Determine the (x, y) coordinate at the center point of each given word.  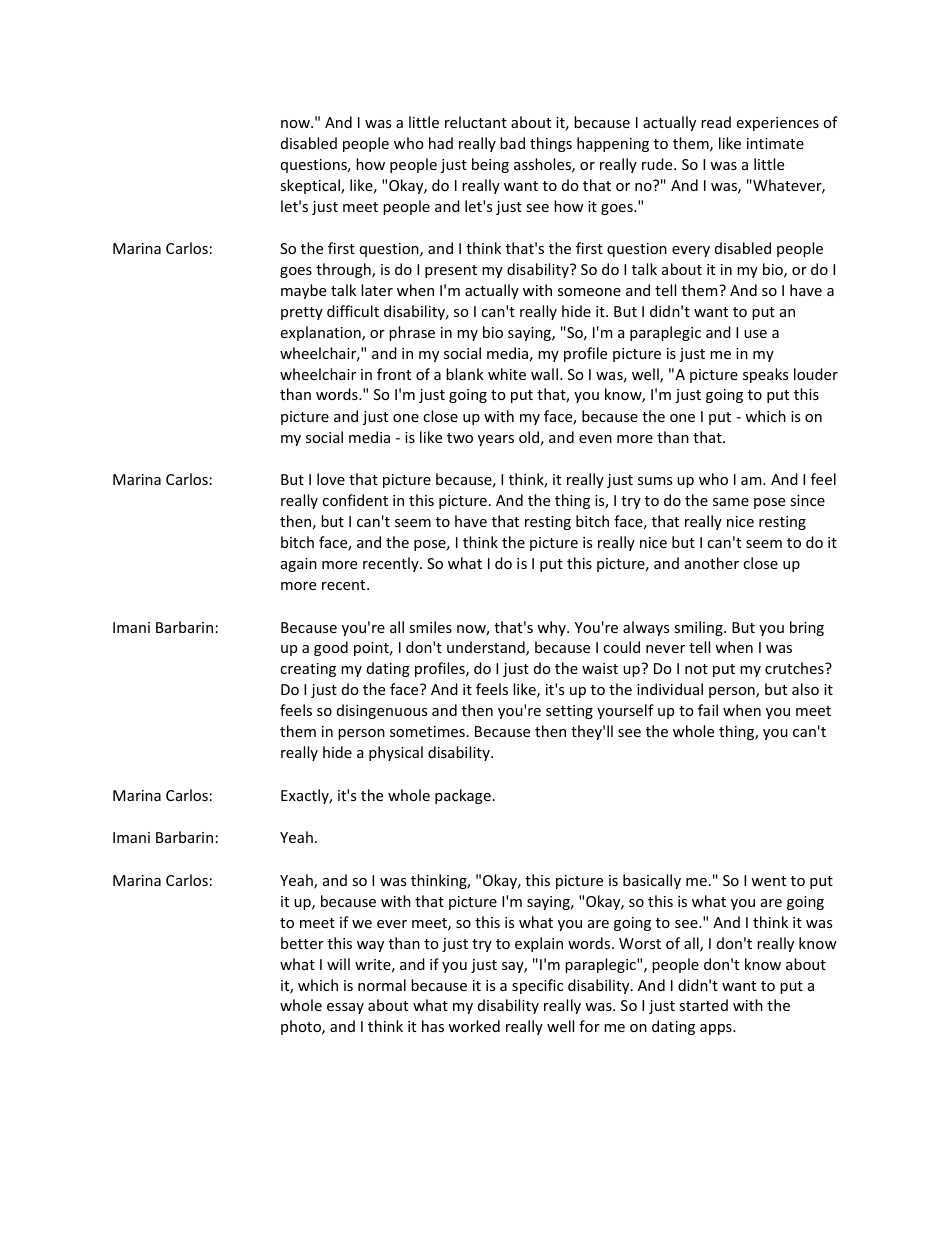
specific (537, 986)
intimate (775, 143)
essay (345, 1008)
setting (569, 712)
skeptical (311, 186)
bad (512, 143)
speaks (765, 375)
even (595, 439)
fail (708, 710)
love (331, 479)
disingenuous (382, 711)
